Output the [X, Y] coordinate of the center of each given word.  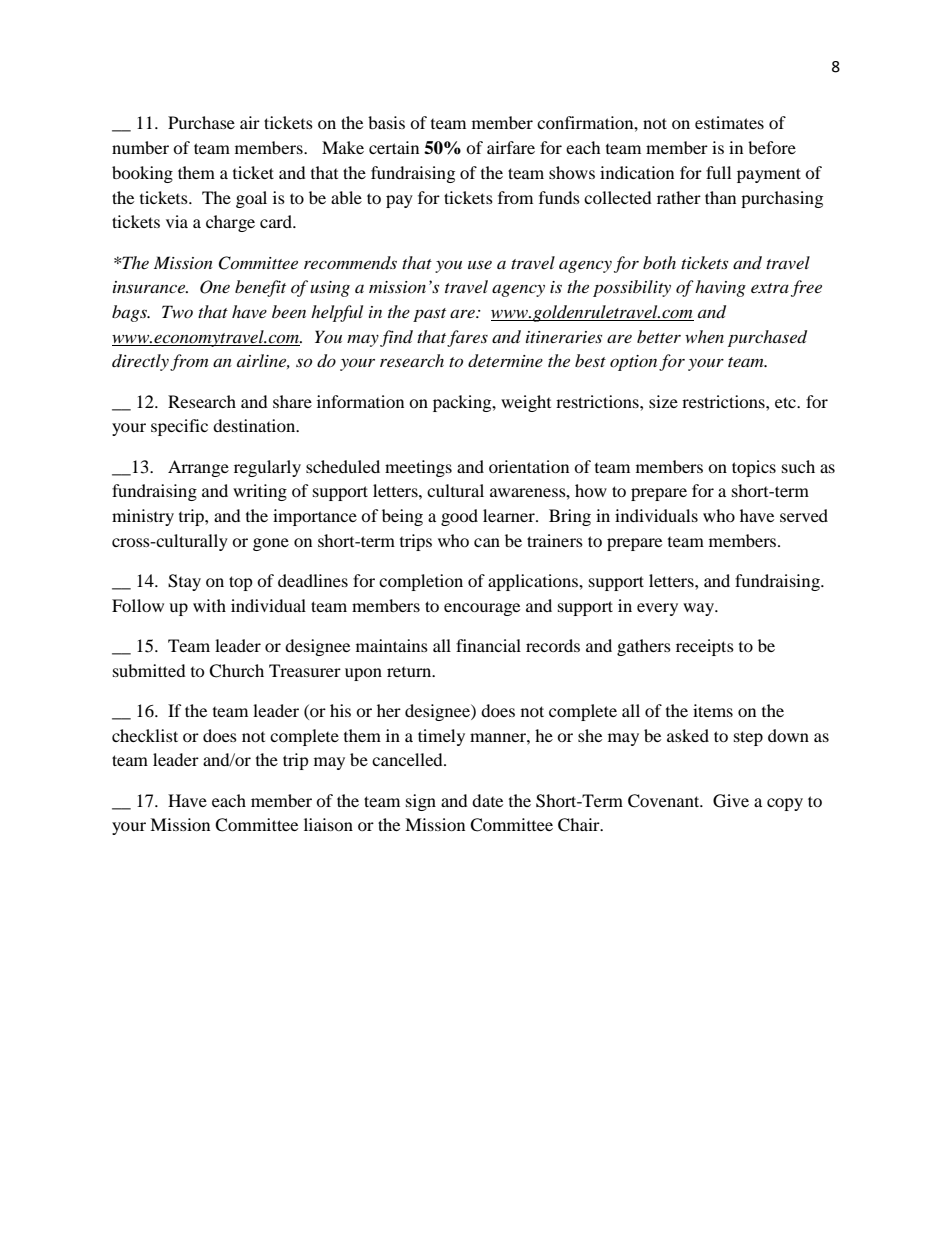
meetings [418, 468]
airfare [511, 147]
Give [731, 801]
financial [488, 645]
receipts [705, 647]
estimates [729, 122]
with [209, 605]
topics [754, 468]
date [487, 800]
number [140, 147]
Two [177, 311]
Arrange [198, 468]
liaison [328, 824]
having [720, 288]
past [429, 315]
